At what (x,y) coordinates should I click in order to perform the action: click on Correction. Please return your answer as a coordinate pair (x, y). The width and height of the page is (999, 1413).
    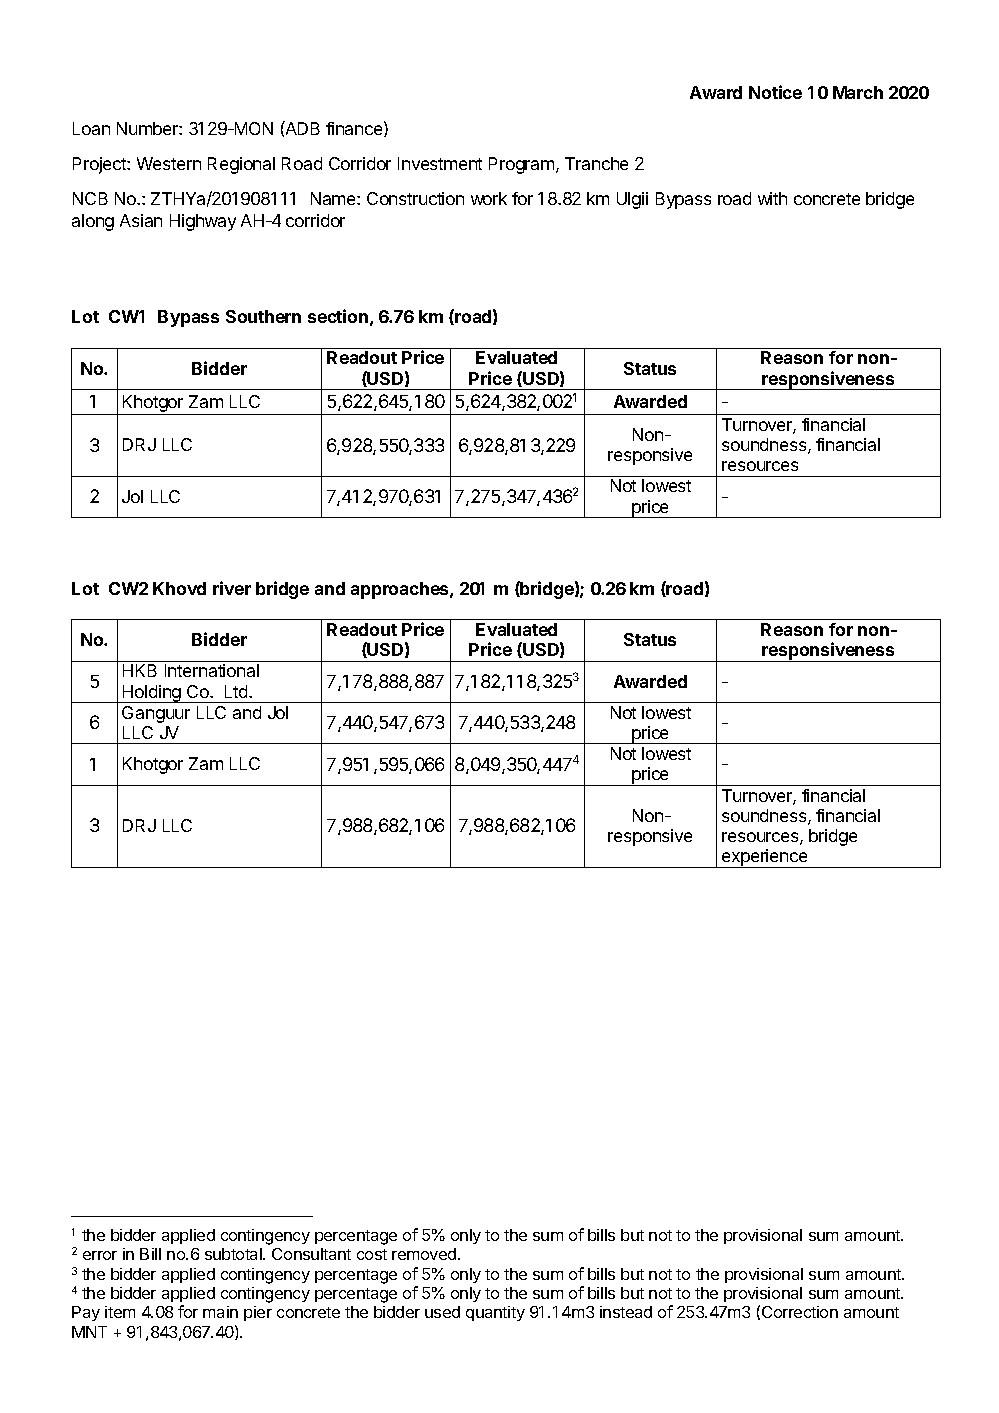
    Looking at the image, I should click on (800, 1312).
